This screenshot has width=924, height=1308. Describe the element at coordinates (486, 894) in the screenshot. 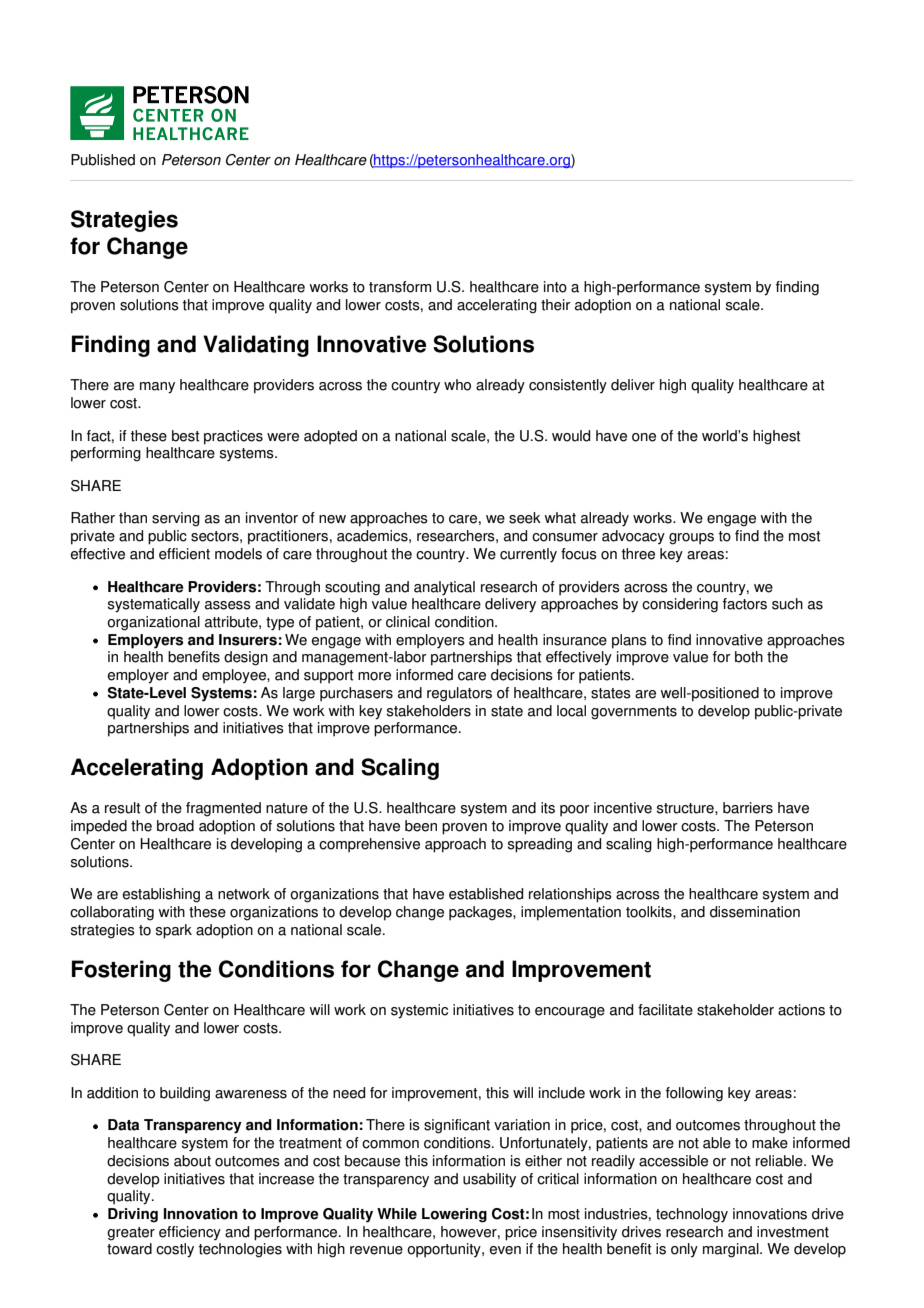

I see `established` at that location.
